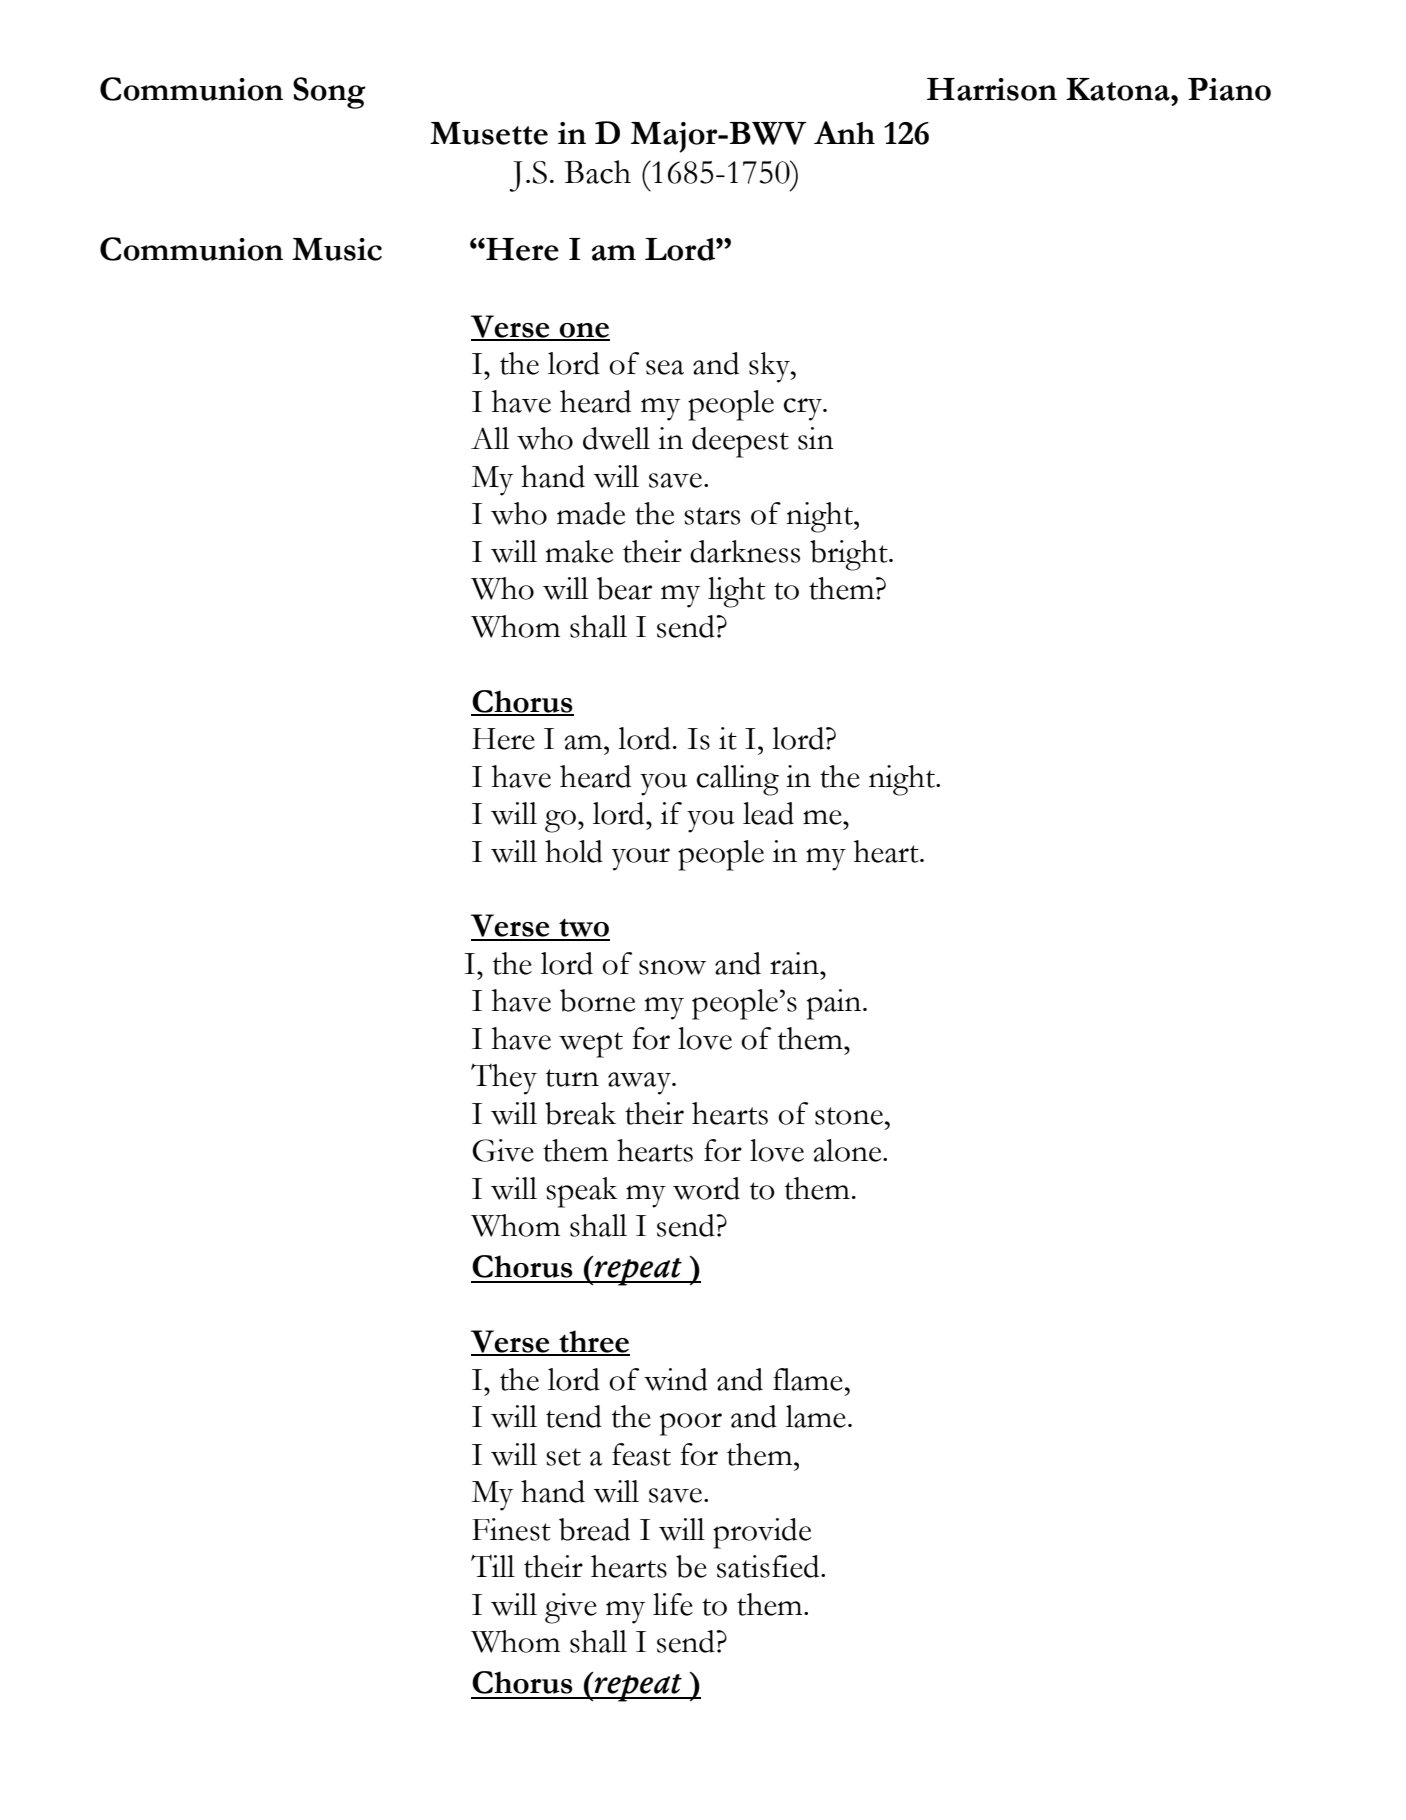  I want to click on They, so click(504, 1079).
